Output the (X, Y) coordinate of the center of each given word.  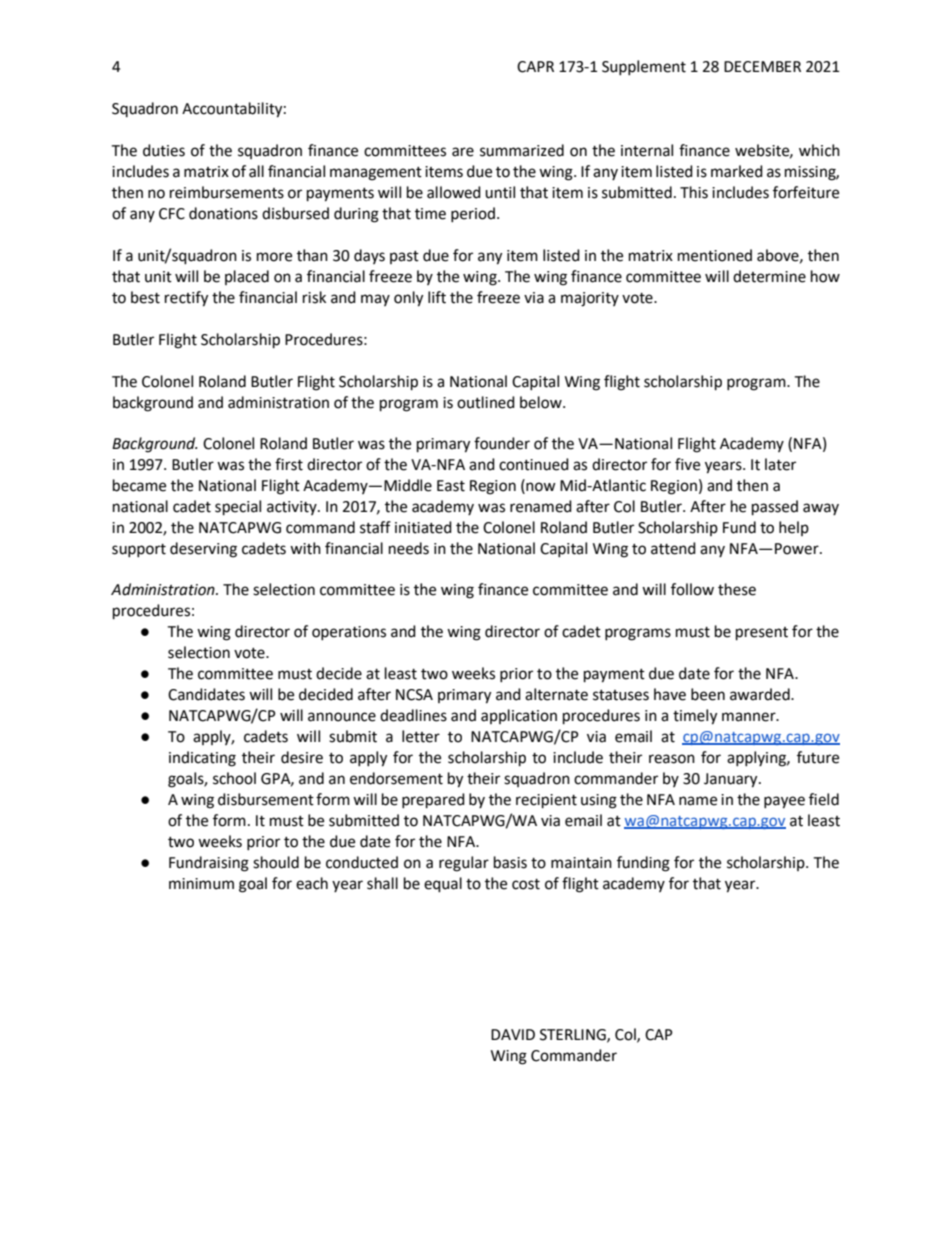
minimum (201, 884)
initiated (423, 527)
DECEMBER (762, 67)
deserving (203, 550)
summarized (522, 150)
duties (164, 150)
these (737, 589)
